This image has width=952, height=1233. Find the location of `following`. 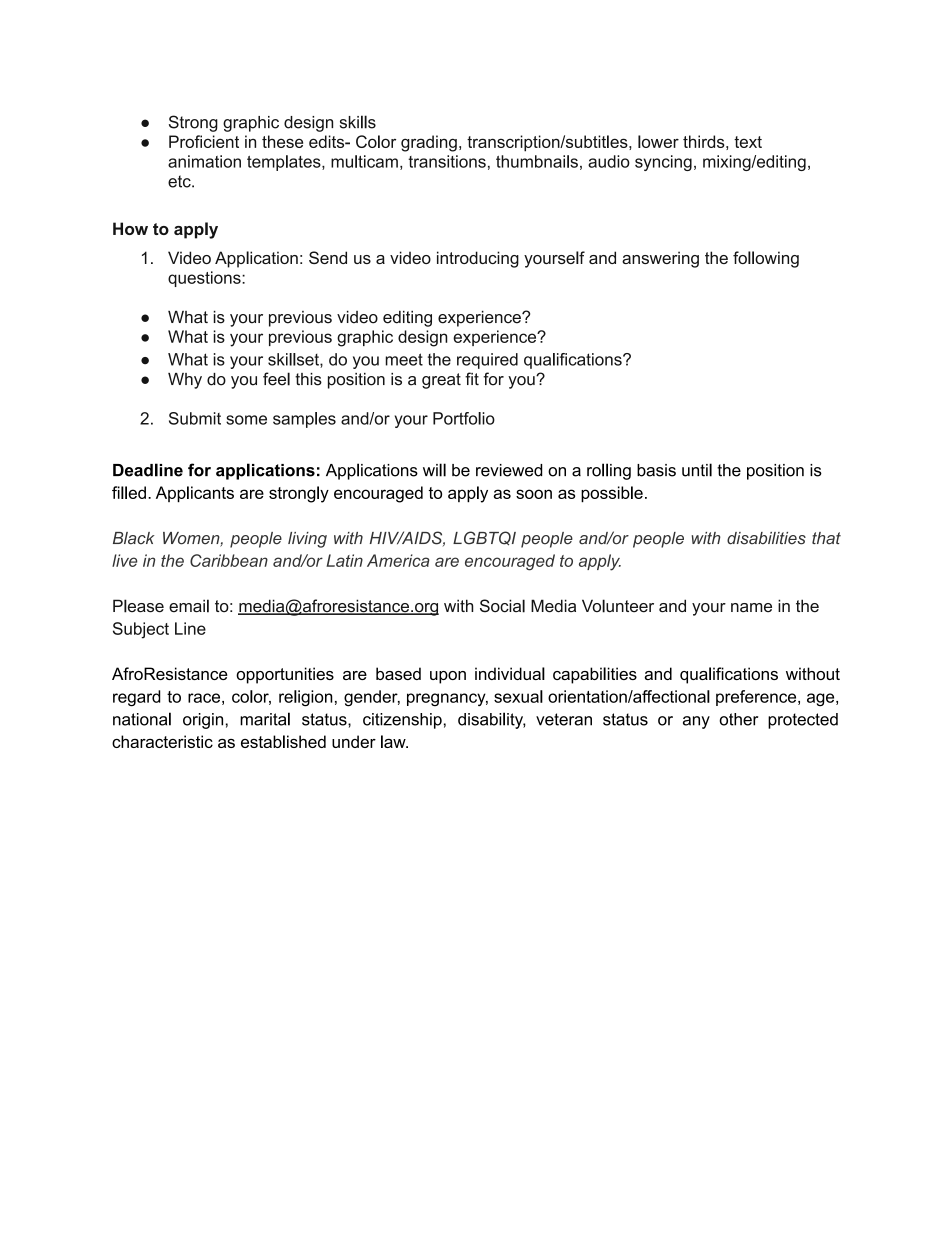

following is located at coordinates (766, 259).
